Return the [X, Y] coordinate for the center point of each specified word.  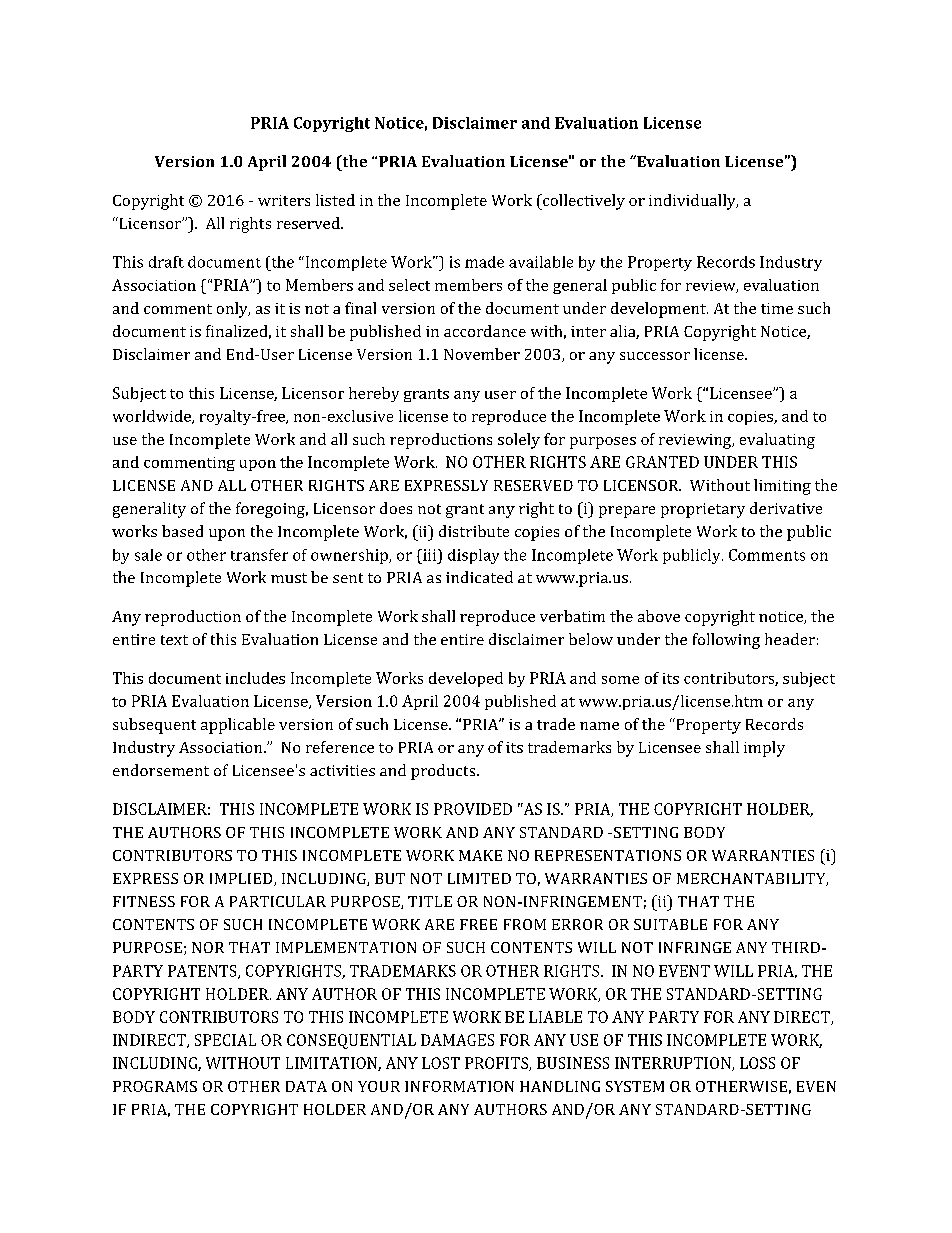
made [484, 262]
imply [764, 749]
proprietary [703, 510]
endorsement [161, 770]
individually [693, 202]
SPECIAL [225, 1040]
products [444, 772]
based [182, 531]
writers [284, 200]
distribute [474, 531]
